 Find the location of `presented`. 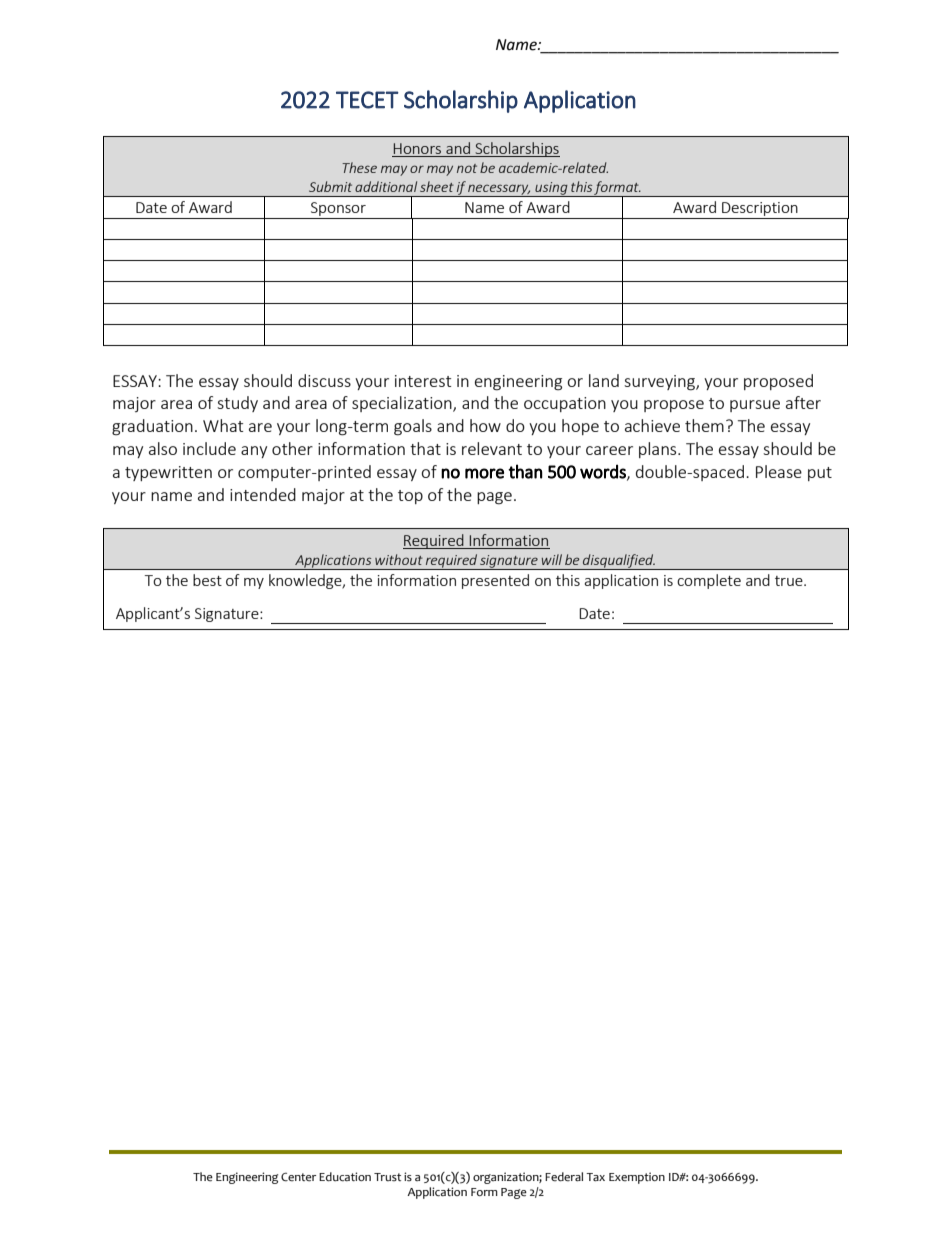

presented is located at coordinates (495, 581).
